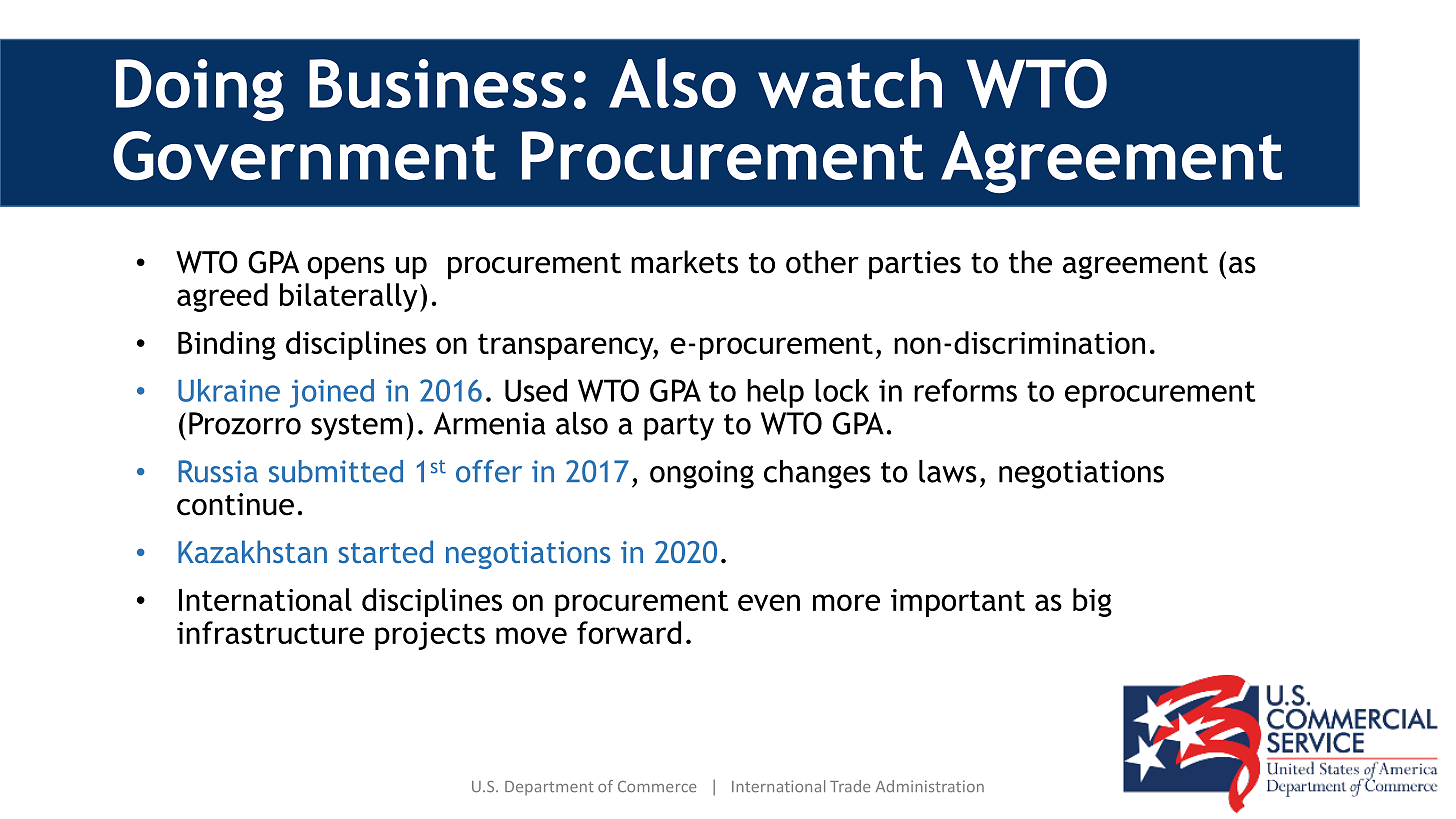  Describe the element at coordinates (356, 427) in the screenshot. I see `system` at that location.
